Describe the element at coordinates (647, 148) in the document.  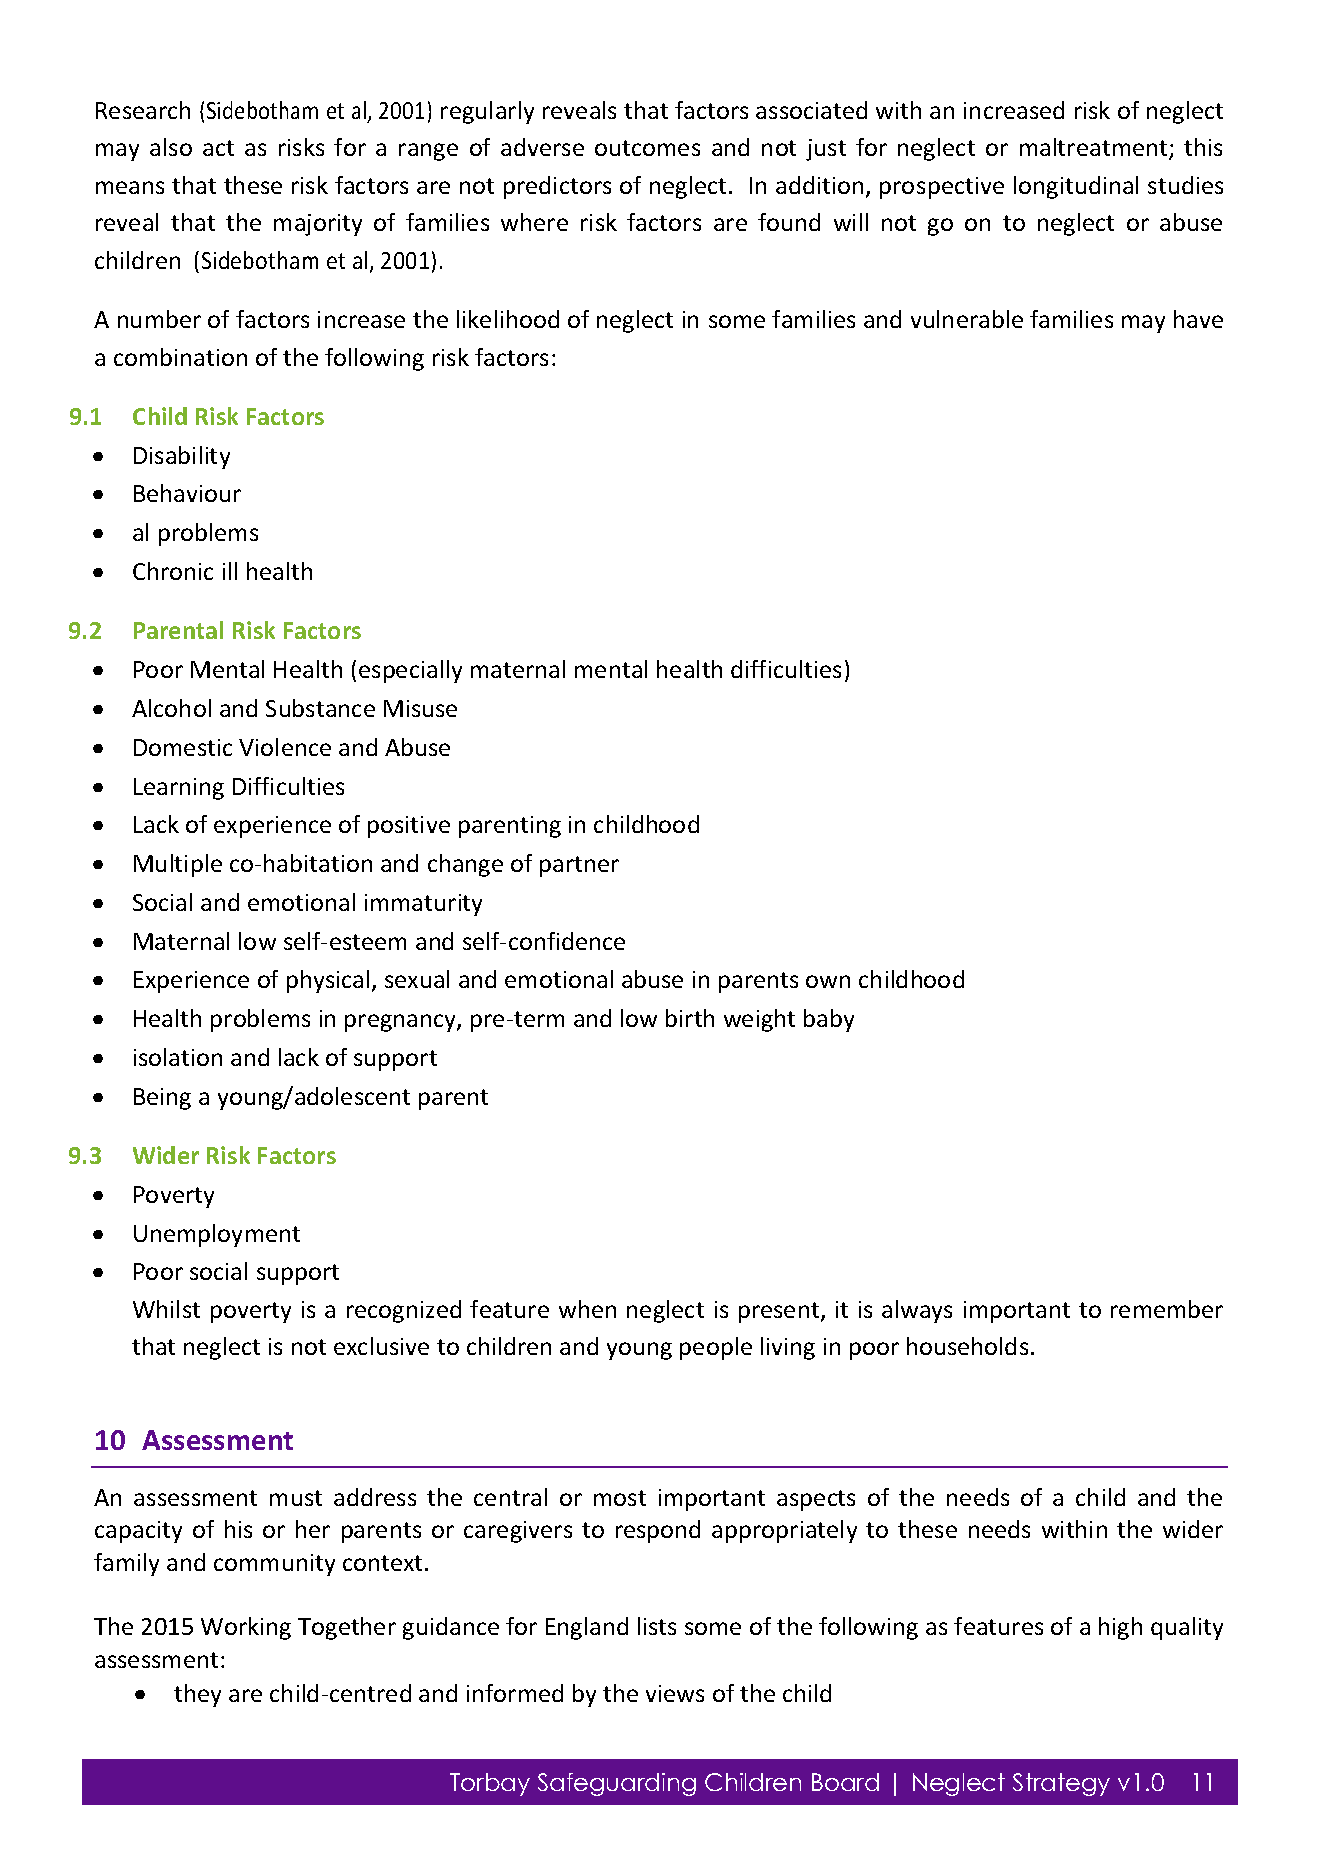
I see `outcomes` at that location.
